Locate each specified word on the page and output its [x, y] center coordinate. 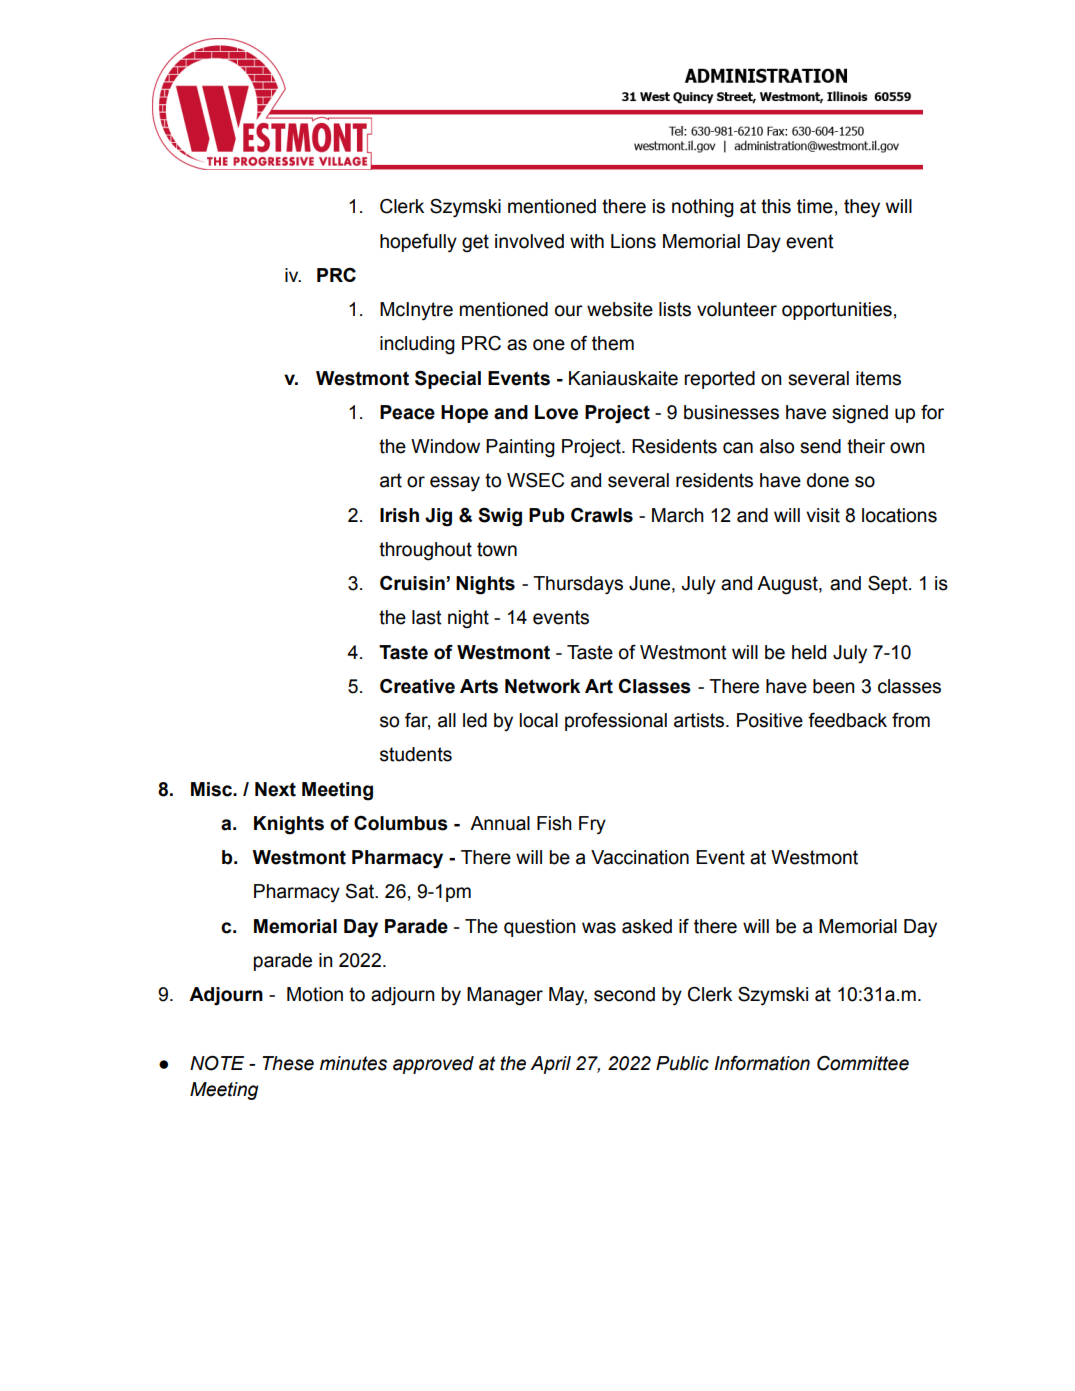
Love [556, 412]
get [475, 243]
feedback [847, 720]
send [820, 446]
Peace [407, 412]
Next [275, 789]
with [587, 241]
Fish [554, 823]
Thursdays [578, 585]
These [288, 1063]
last [427, 617]
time [815, 206]
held [809, 652]
